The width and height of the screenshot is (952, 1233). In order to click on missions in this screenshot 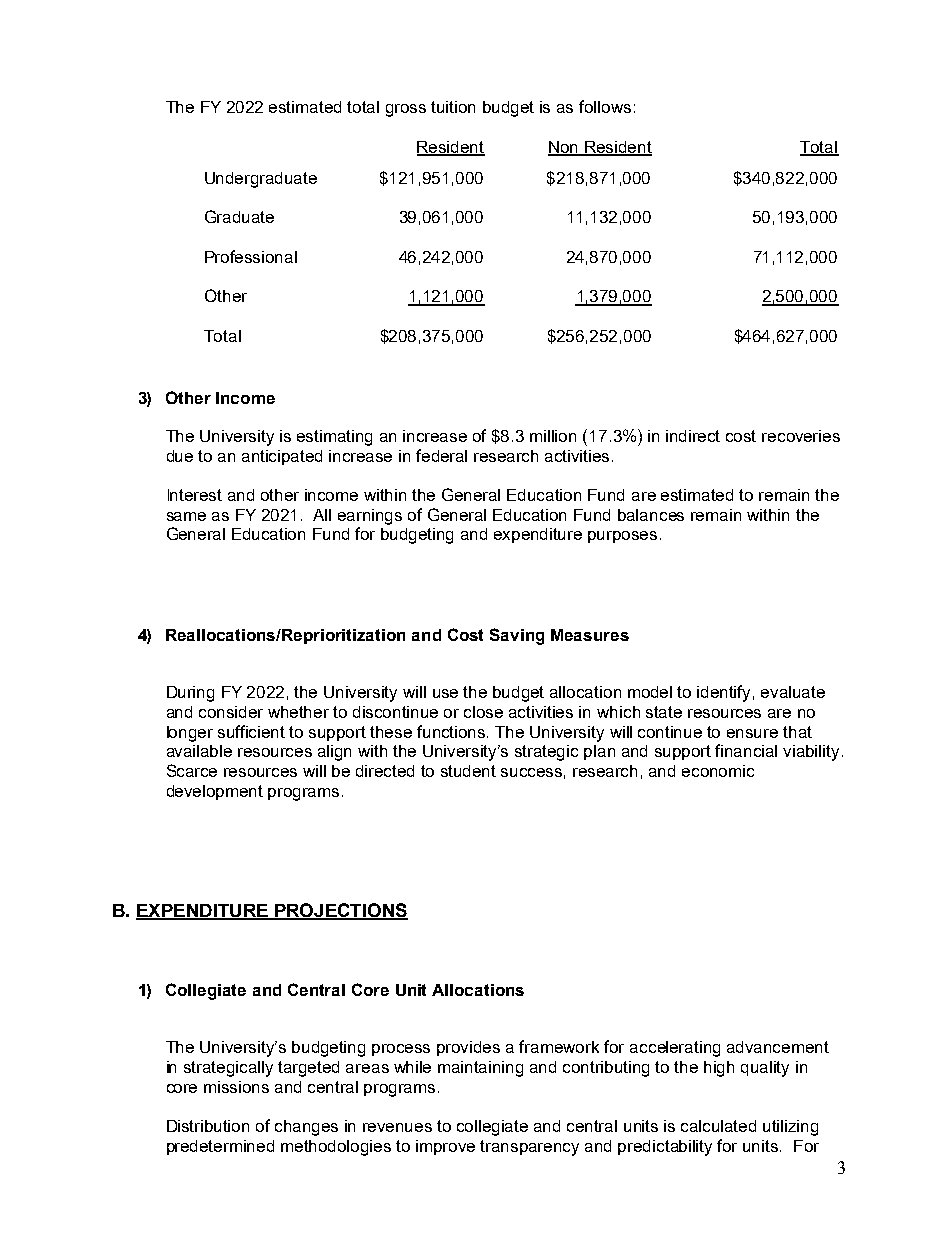, I will do `click(236, 1087)`.
